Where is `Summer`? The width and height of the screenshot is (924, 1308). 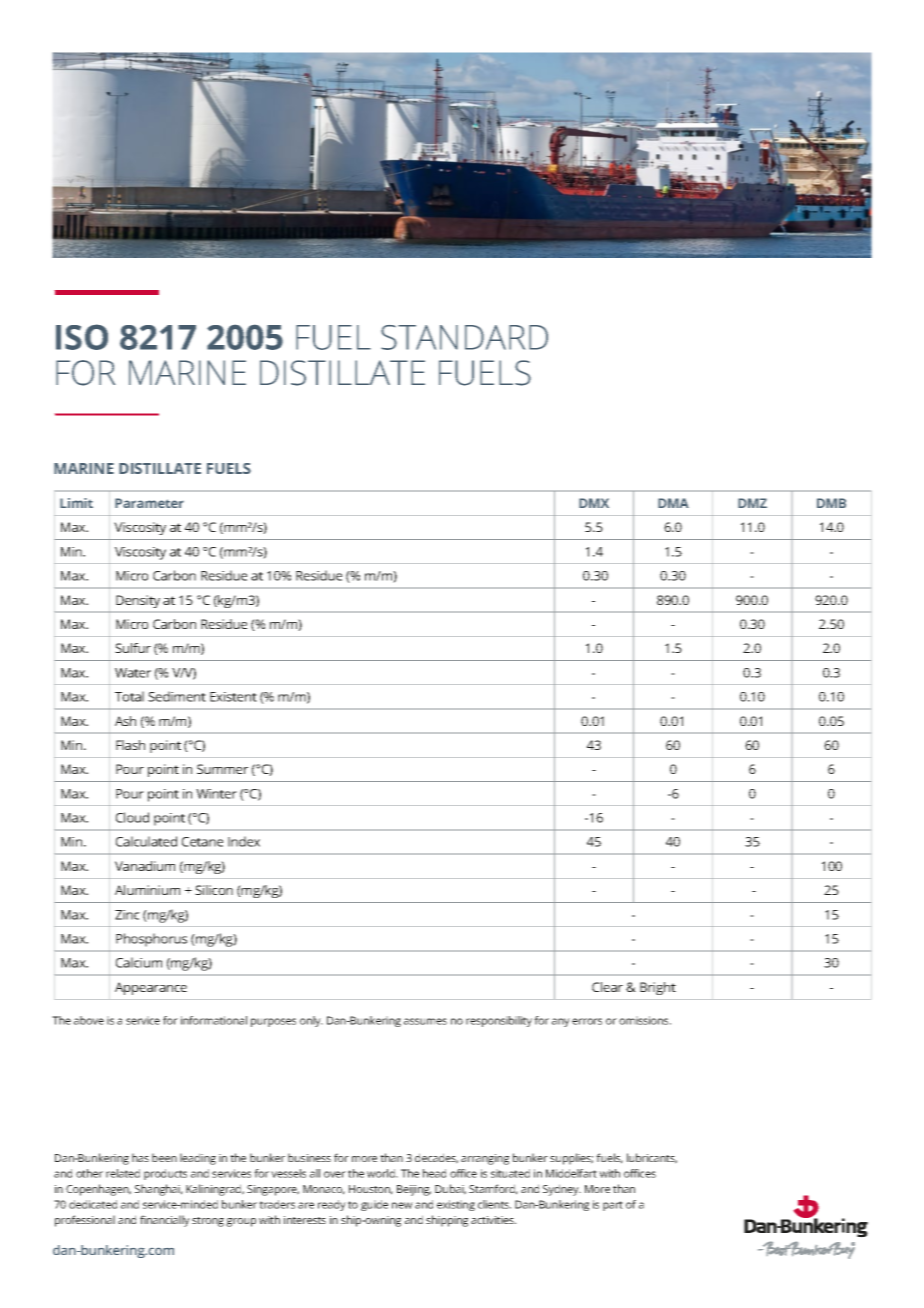 Summer is located at coordinates (222, 769).
